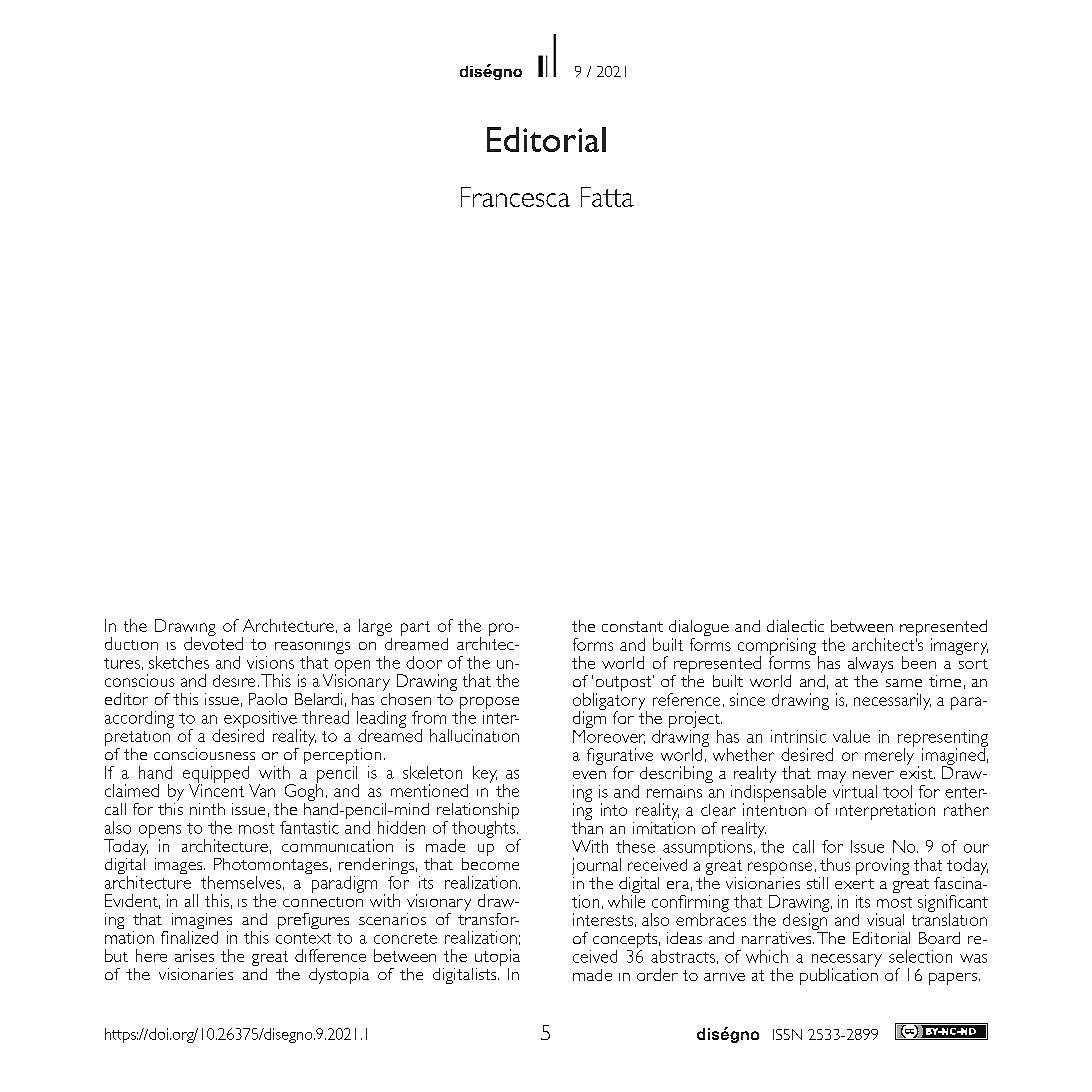 The height and width of the page is (1092, 1092). I want to click on constant, so click(632, 626).
